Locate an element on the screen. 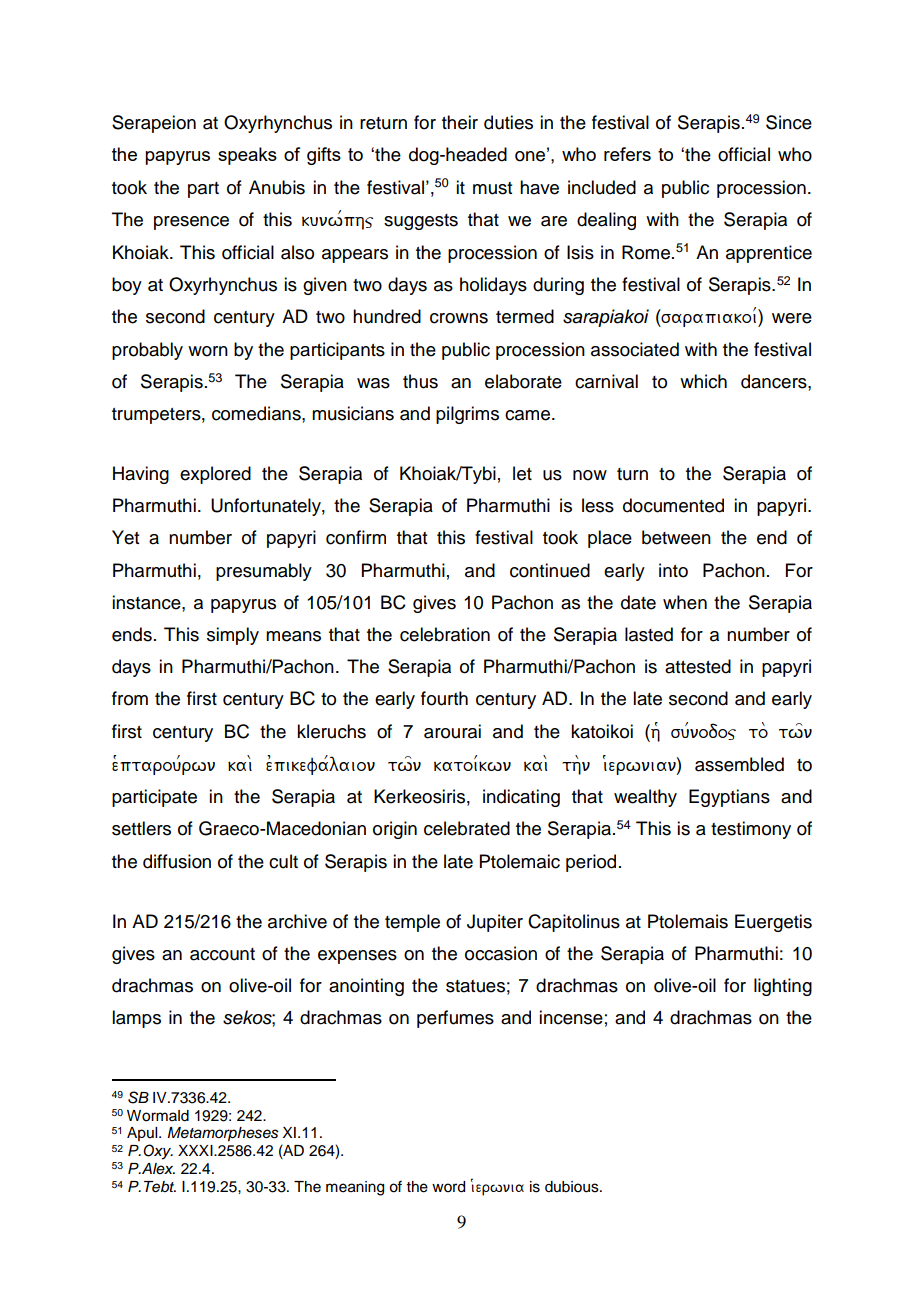 This screenshot has width=924, height=1308. their is located at coordinates (460, 122).
